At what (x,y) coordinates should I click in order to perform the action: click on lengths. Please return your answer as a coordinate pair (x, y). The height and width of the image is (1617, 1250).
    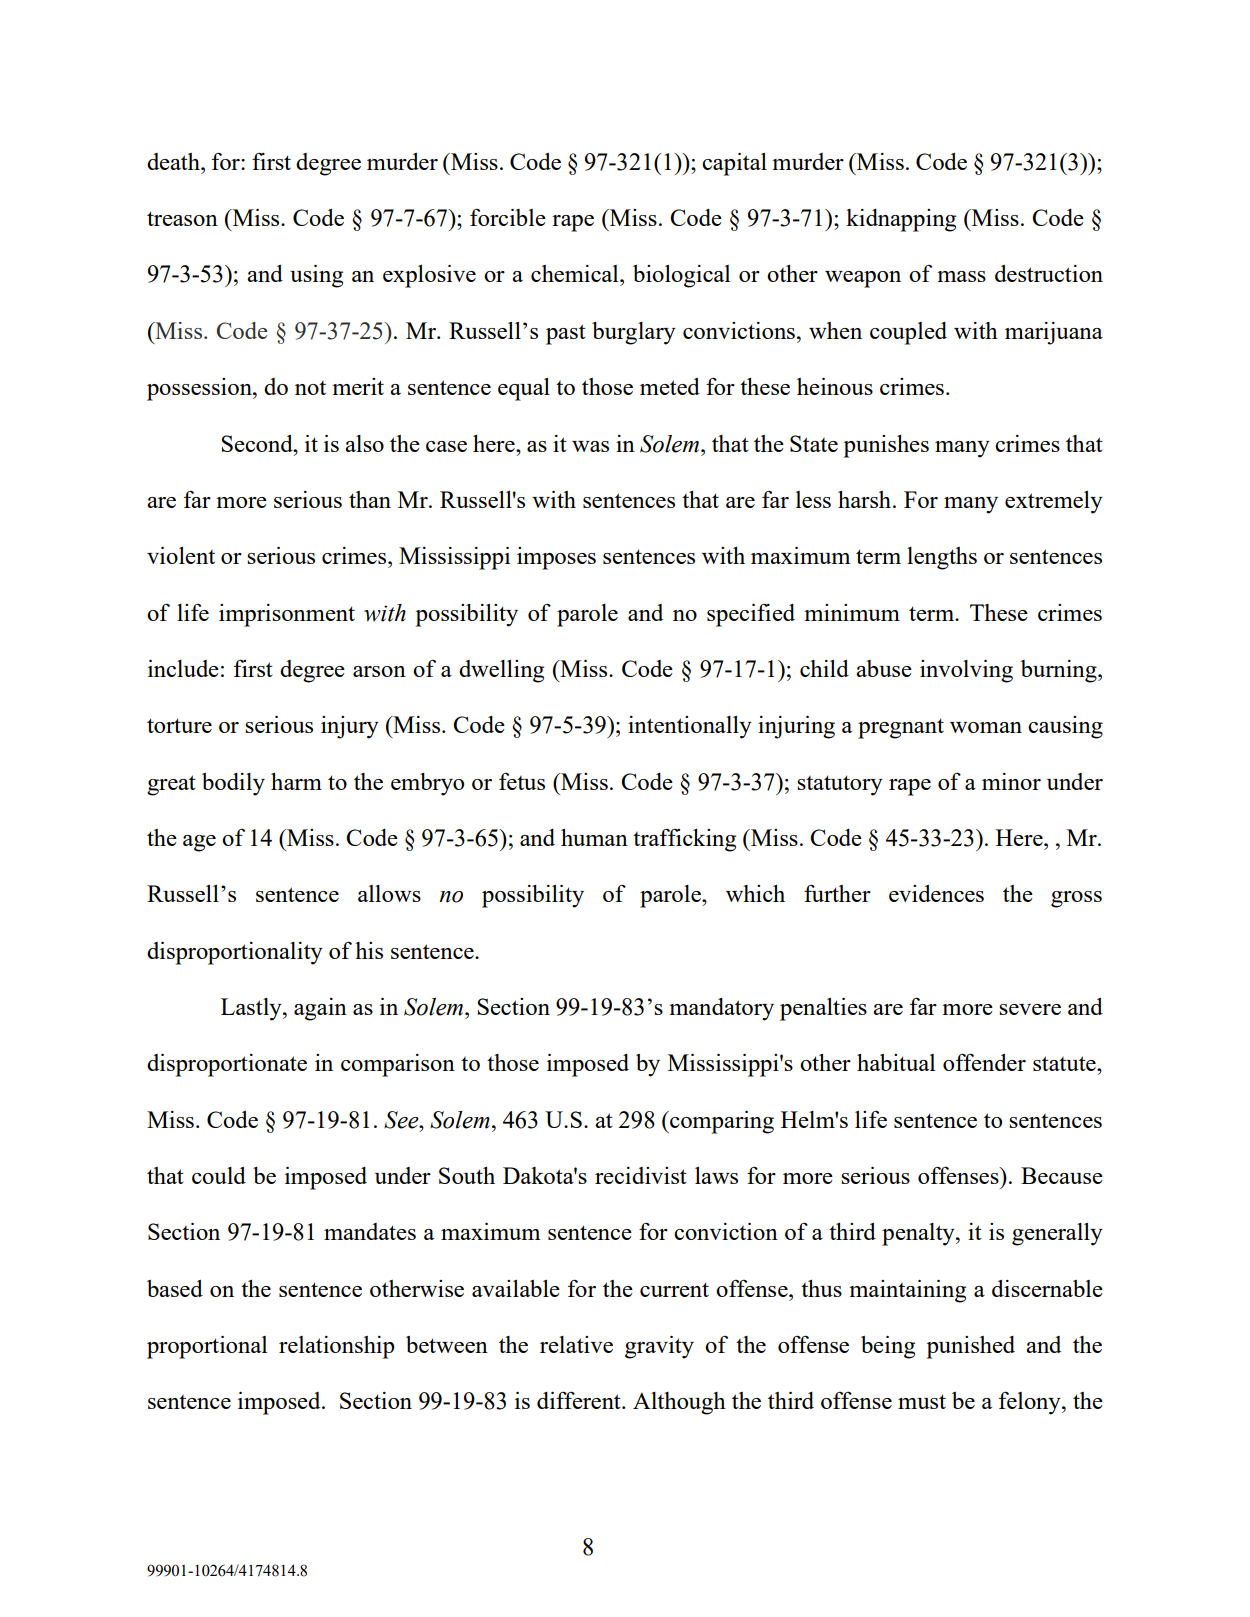
    Looking at the image, I should click on (942, 558).
